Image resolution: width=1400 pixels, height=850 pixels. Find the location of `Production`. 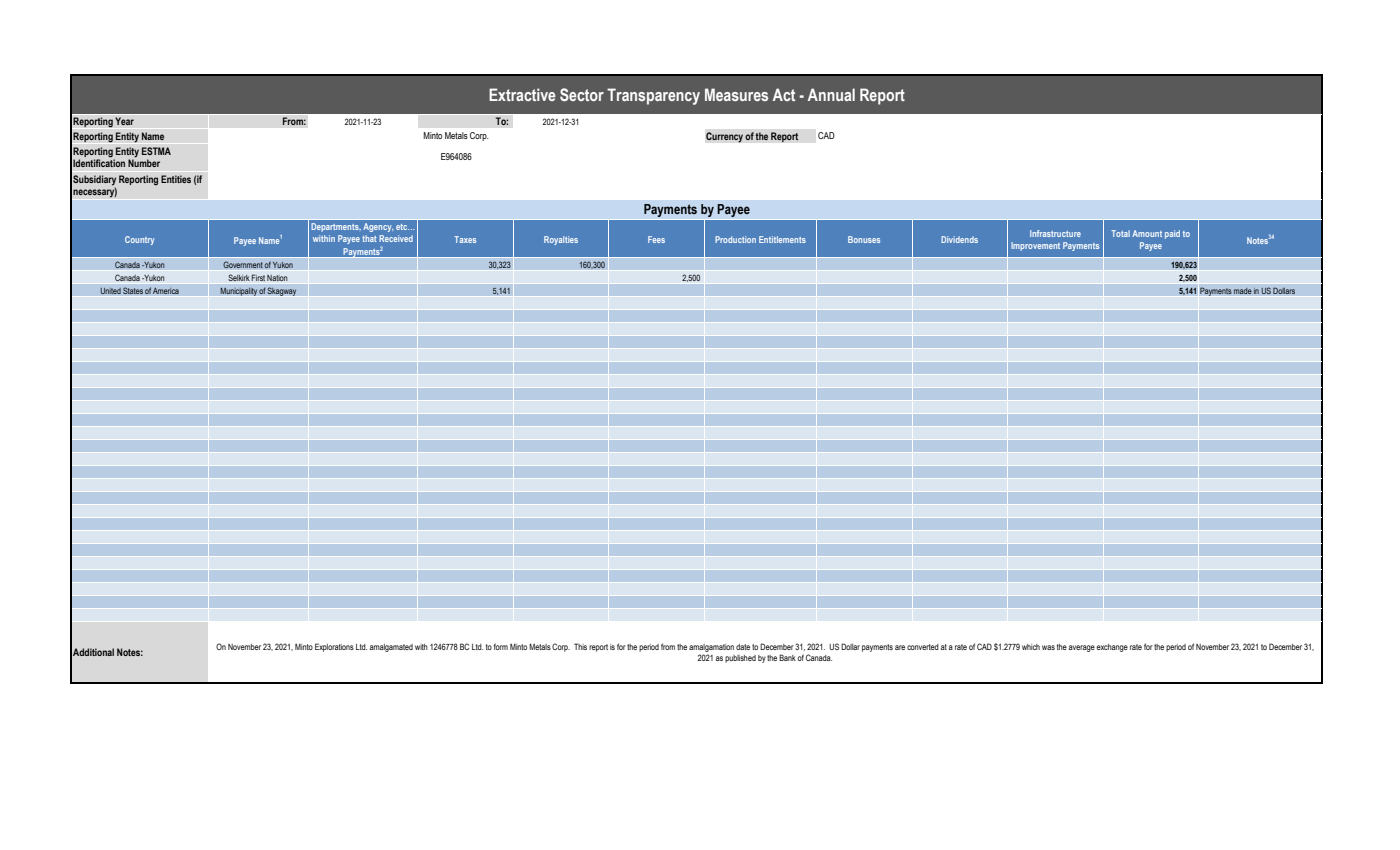

Production is located at coordinates (735, 239).
